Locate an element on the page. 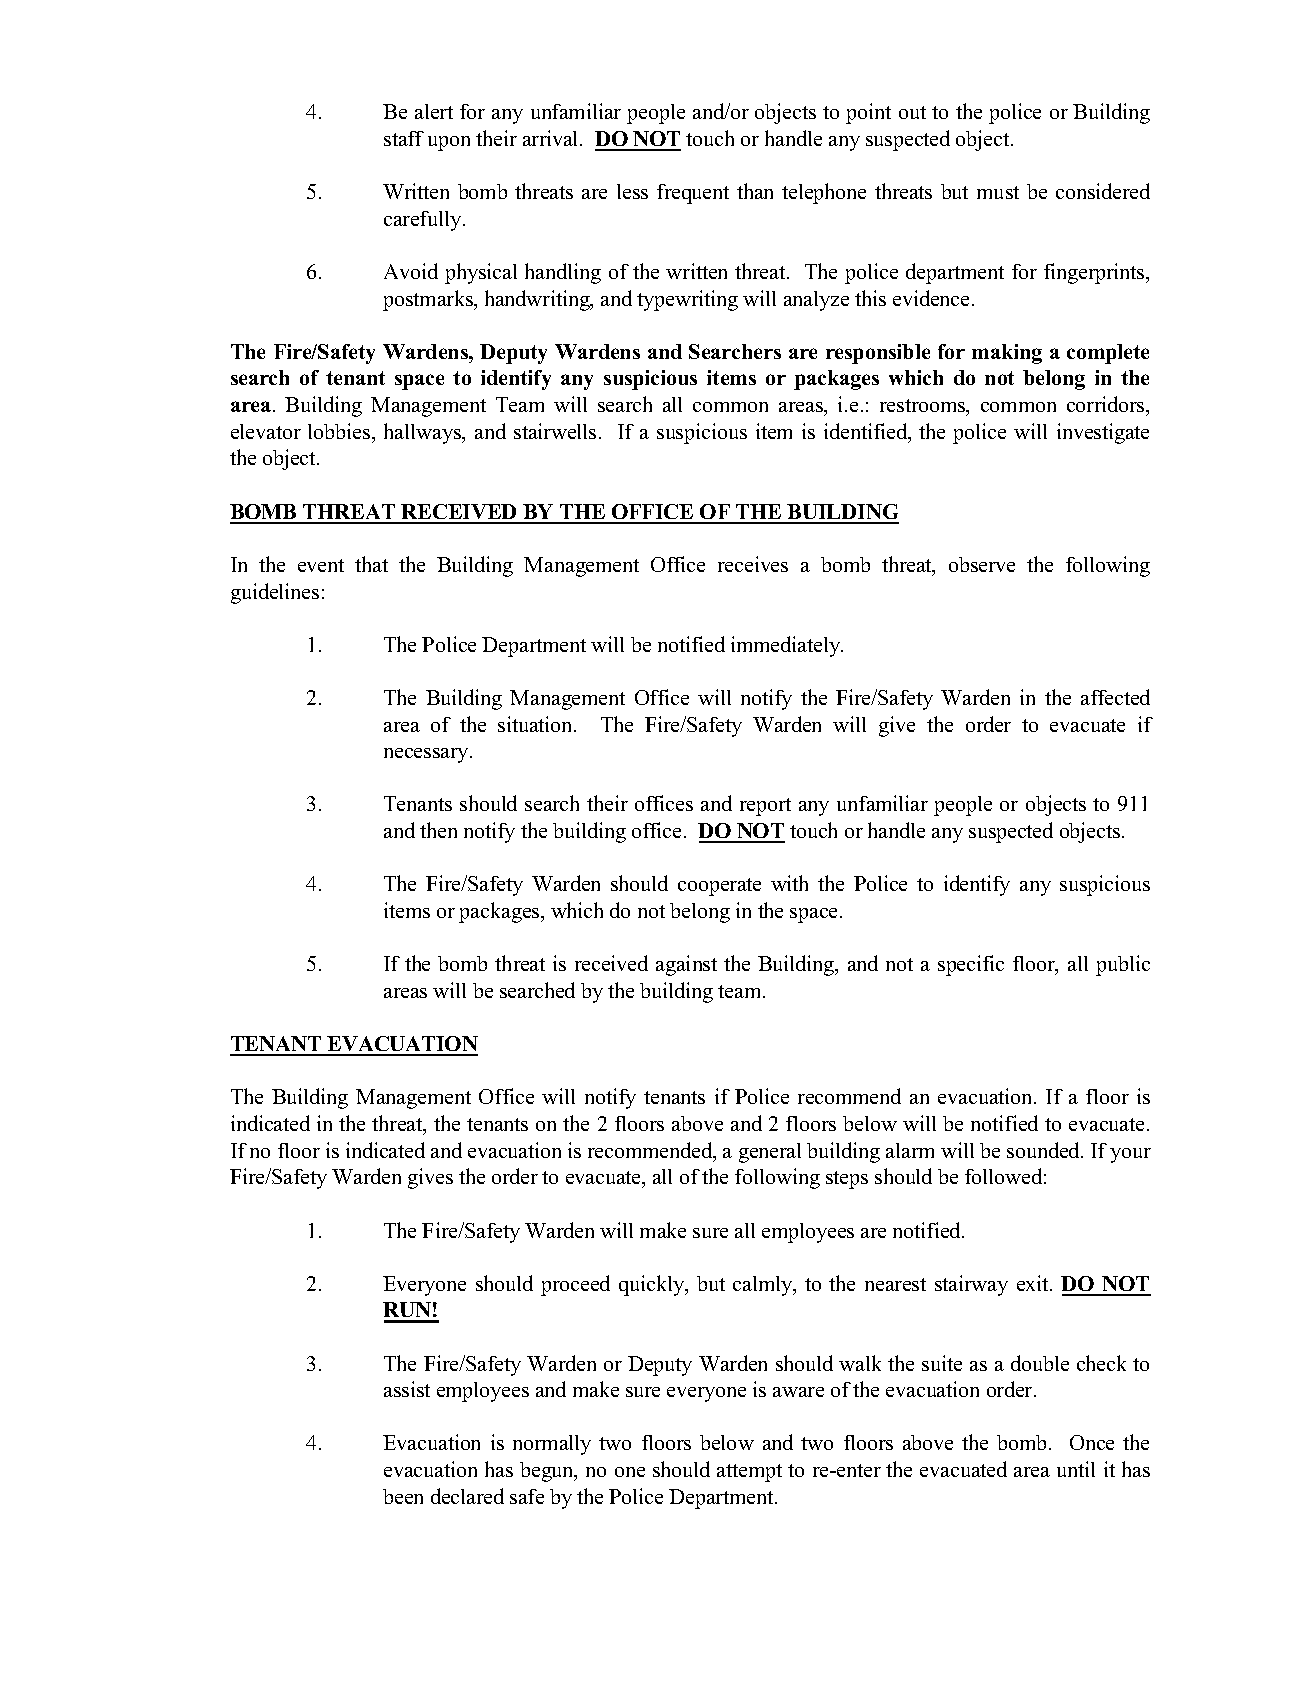  until is located at coordinates (1076, 1469).
